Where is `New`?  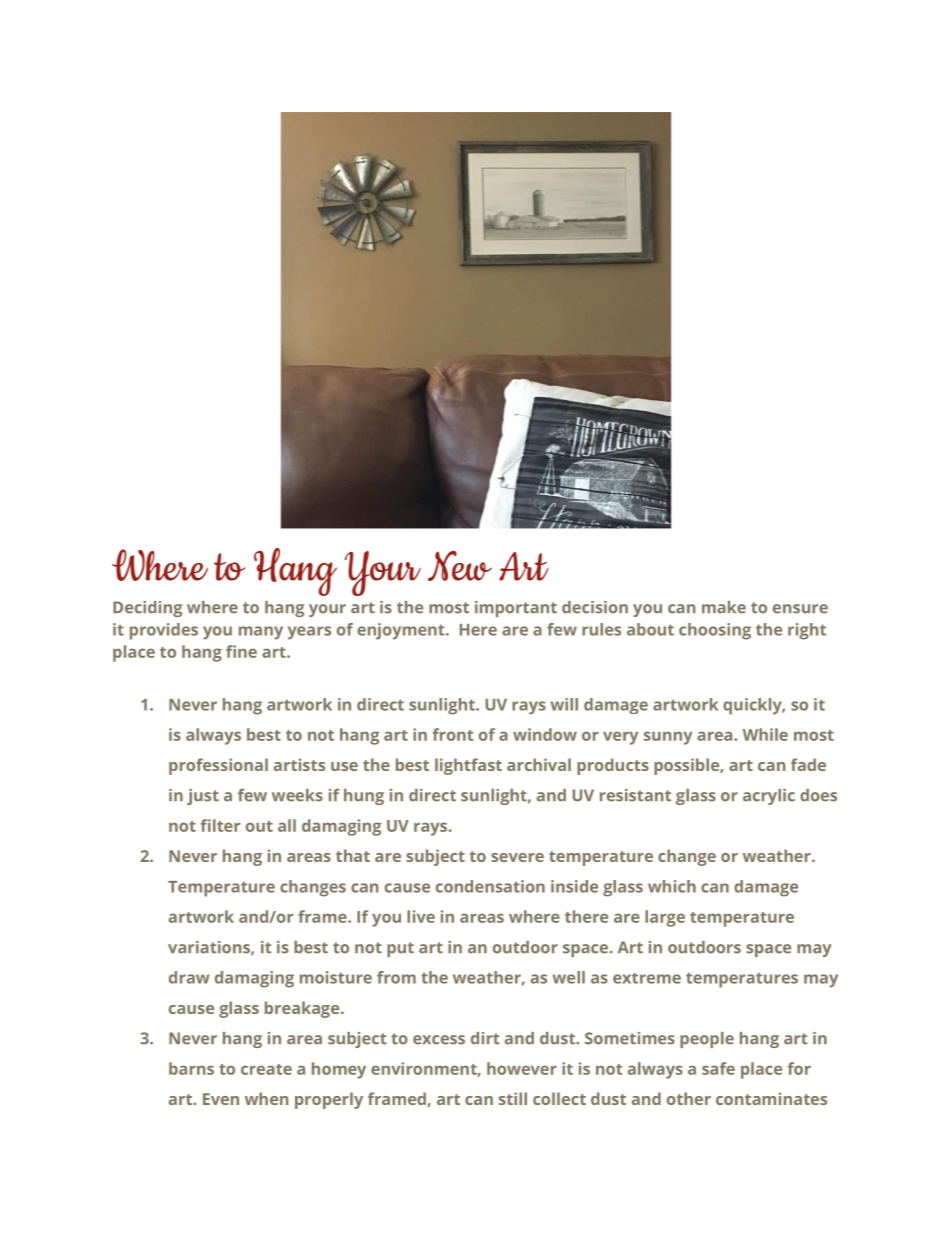 New is located at coordinates (460, 566).
